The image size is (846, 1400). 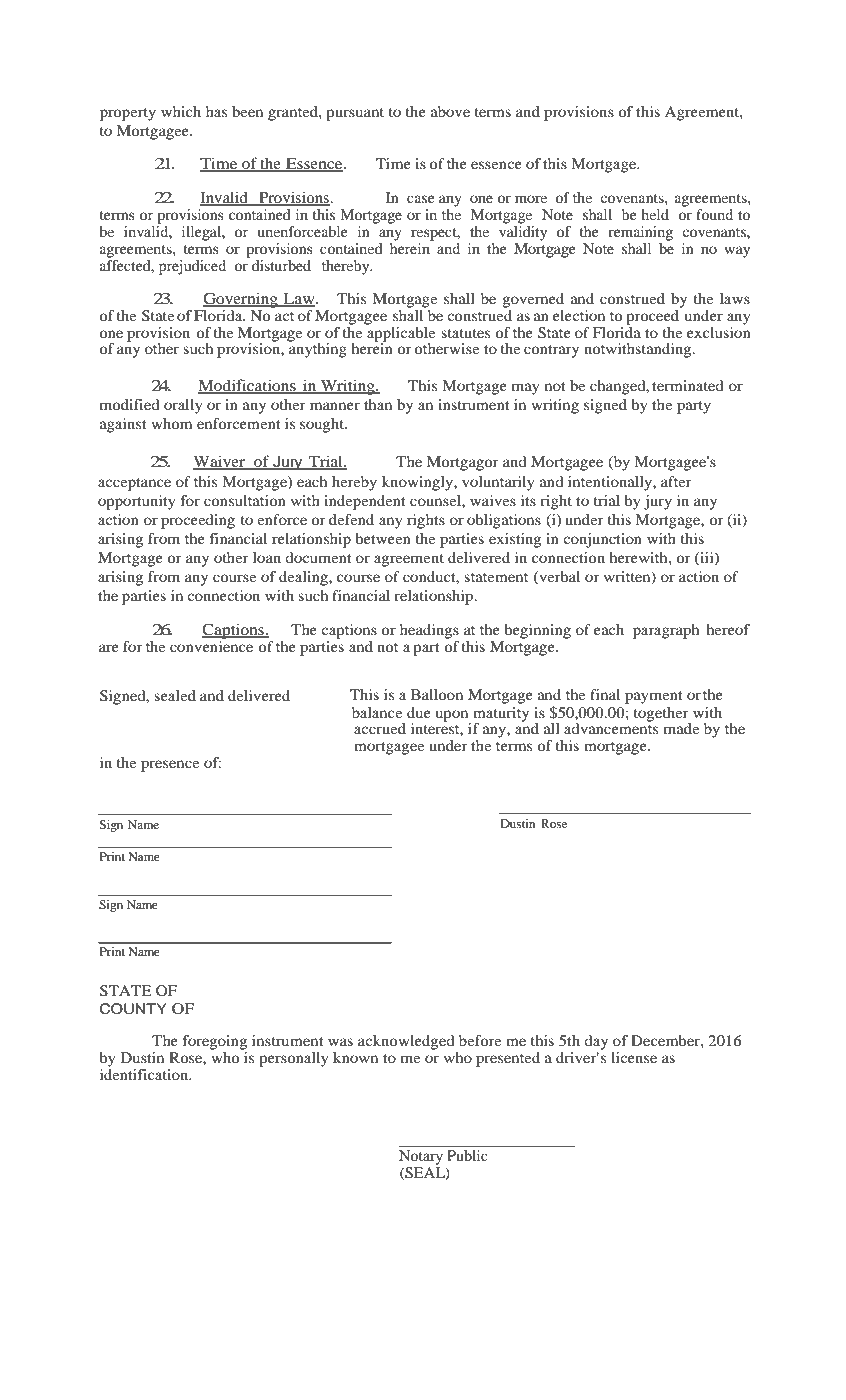 What do you see at coordinates (145, 1074) in the page?
I see `identification` at bounding box center [145, 1074].
